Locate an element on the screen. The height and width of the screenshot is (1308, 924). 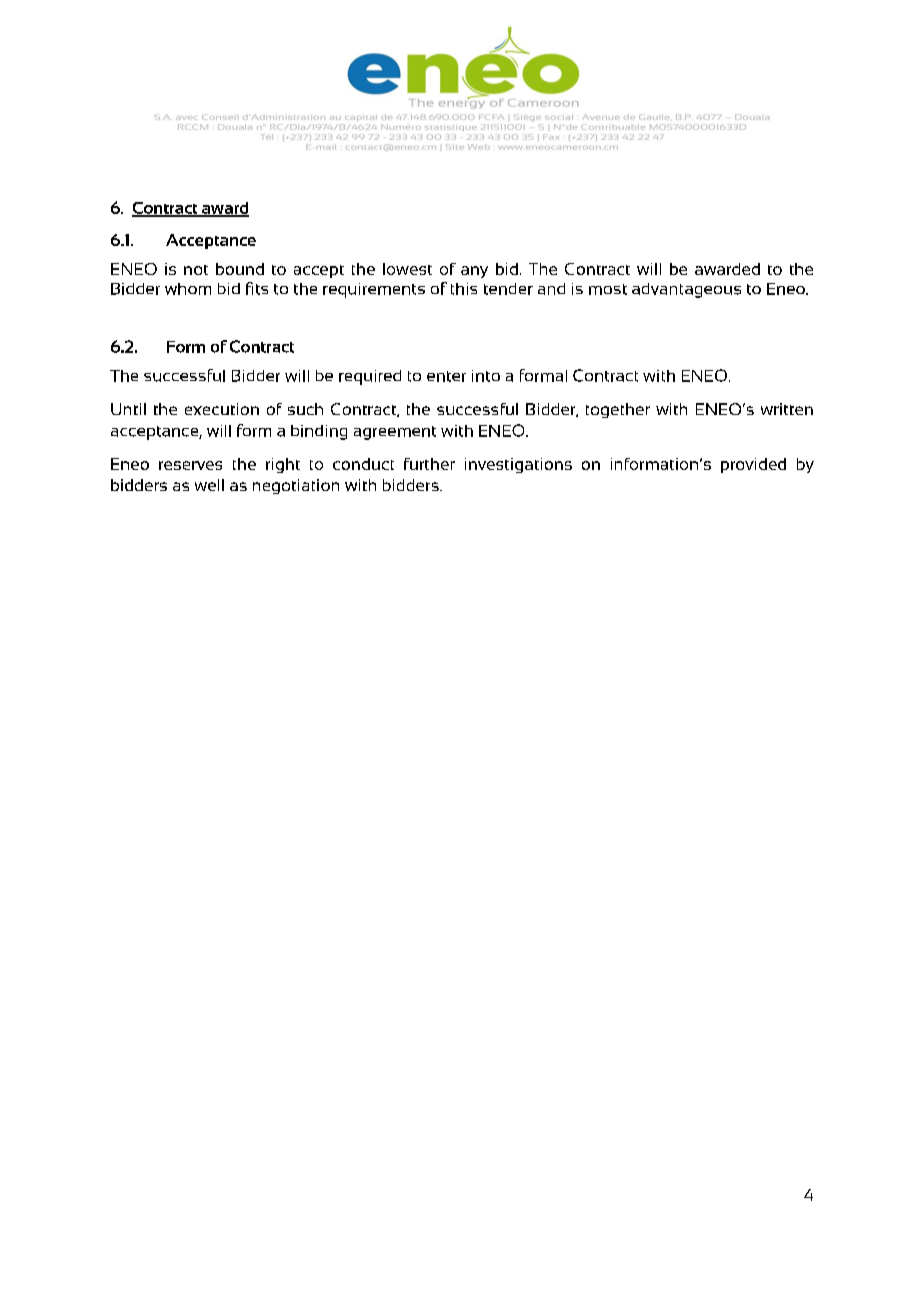
agreement is located at coordinates (395, 433).
